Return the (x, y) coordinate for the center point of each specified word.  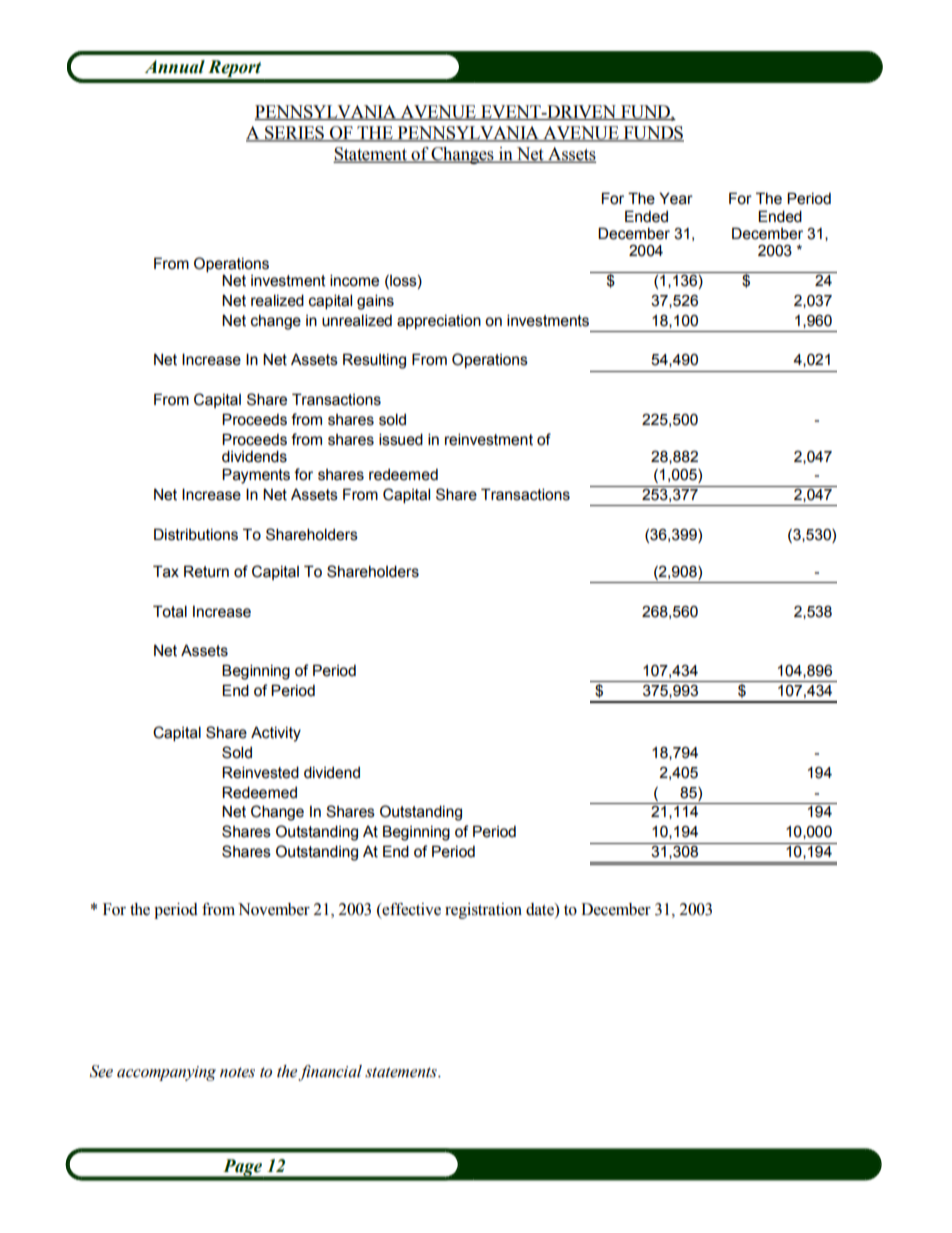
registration (483, 911)
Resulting (374, 361)
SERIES (294, 134)
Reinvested (260, 772)
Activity (276, 734)
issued (401, 439)
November (274, 909)
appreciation (439, 322)
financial (330, 1073)
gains (375, 302)
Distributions (196, 534)
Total (170, 611)
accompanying (166, 1073)
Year (676, 198)
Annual (175, 67)
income (354, 280)
